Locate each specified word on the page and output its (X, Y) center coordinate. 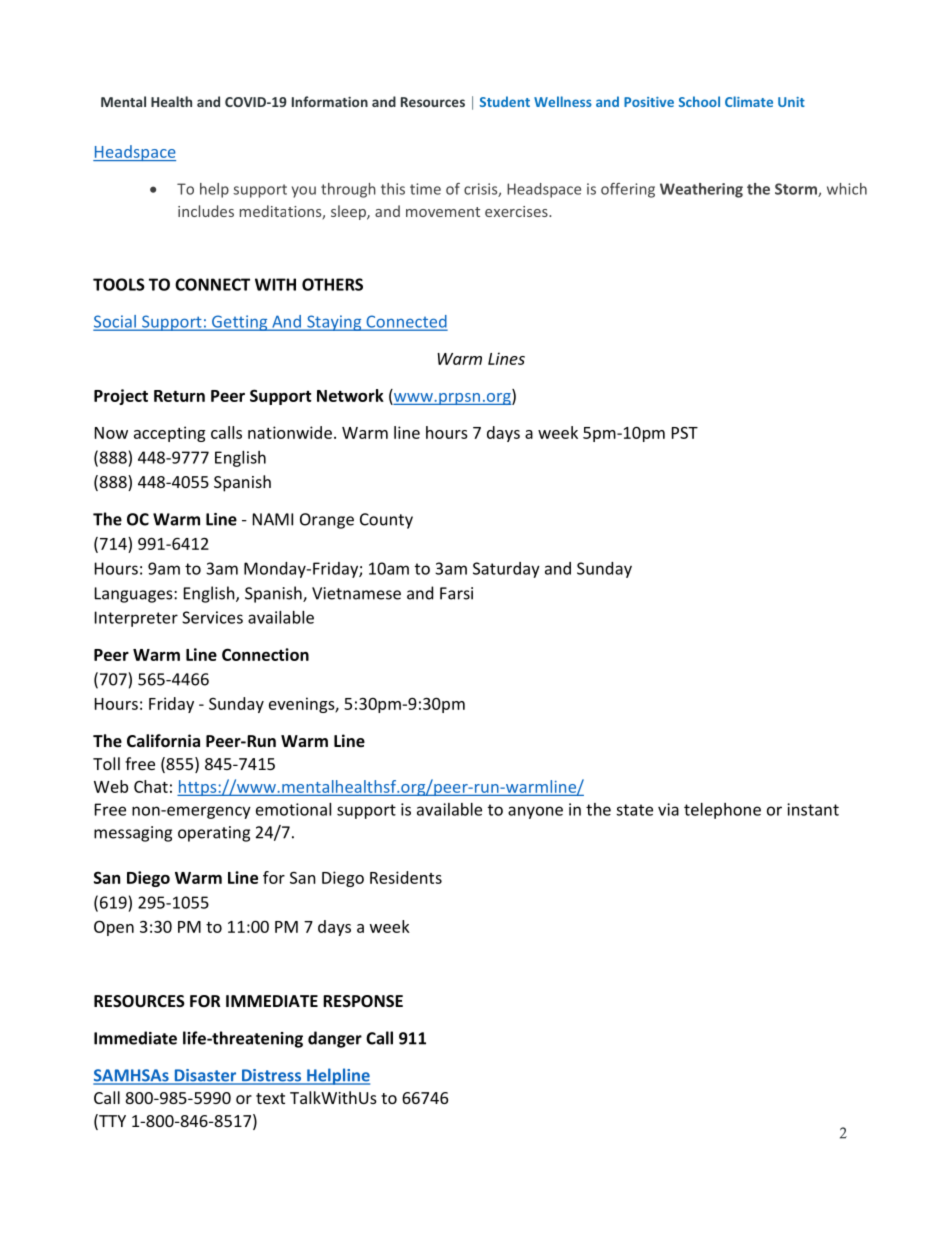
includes (206, 211)
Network (350, 395)
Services (212, 617)
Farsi (456, 593)
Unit (791, 102)
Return (179, 396)
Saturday (506, 570)
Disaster (205, 1076)
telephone (722, 811)
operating (214, 834)
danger (335, 1039)
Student (505, 101)
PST (685, 432)
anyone (535, 812)
